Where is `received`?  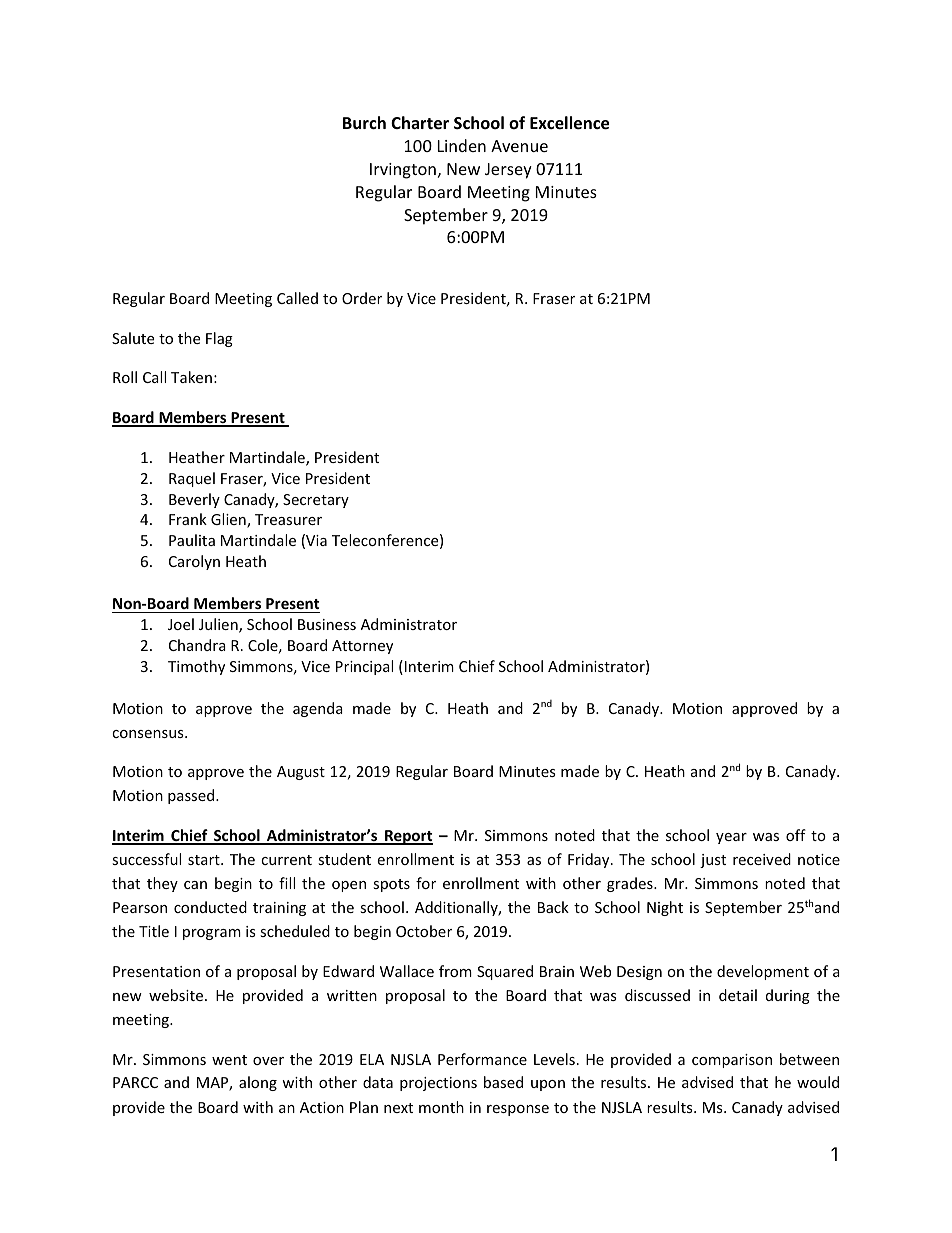
received is located at coordinates (762, 859).
